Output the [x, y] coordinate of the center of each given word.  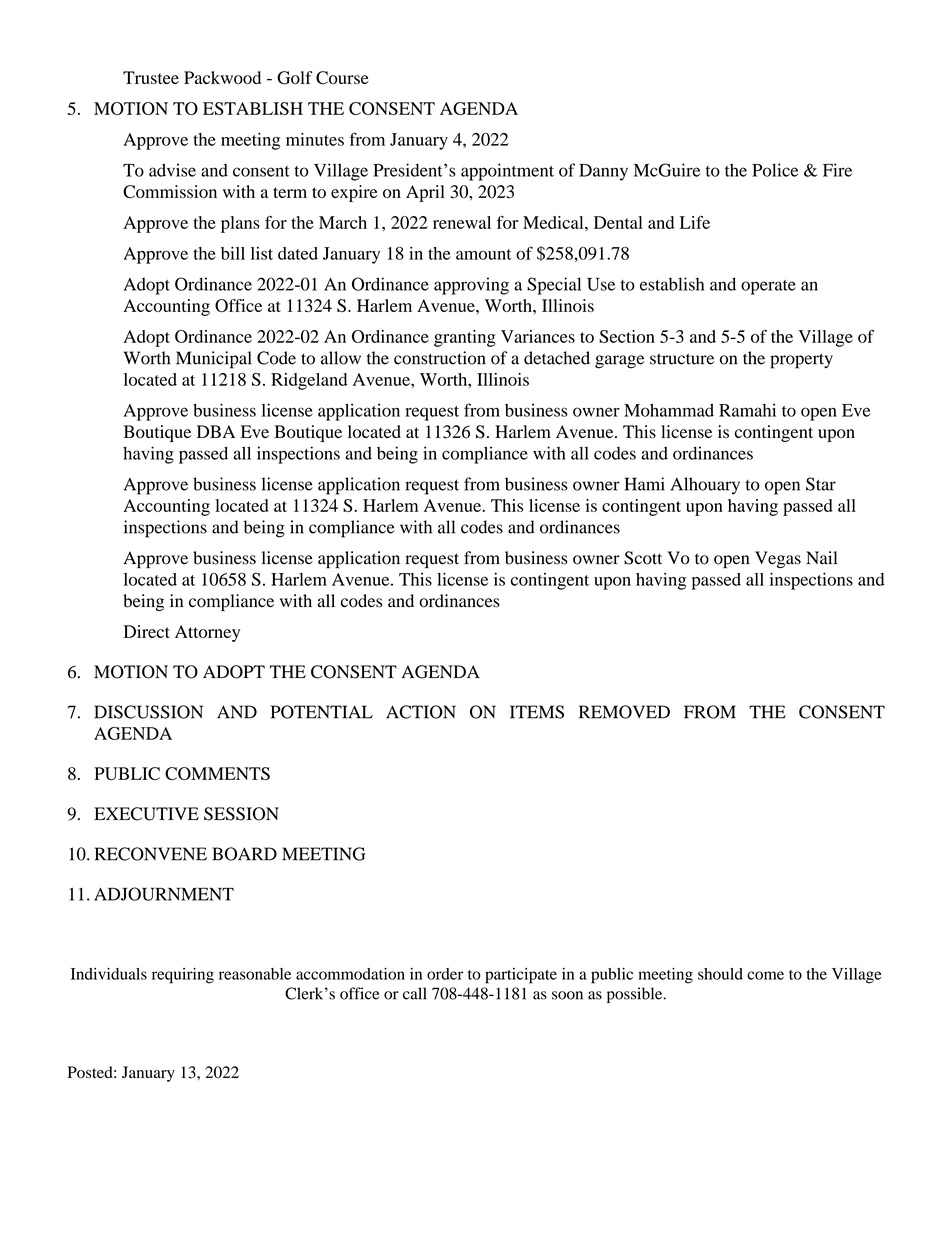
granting [465, 338]
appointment [507, 172]
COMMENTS [217, 773]
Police [775, 170]
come [765, 975]
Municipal [214, 360]
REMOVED [624, 712]
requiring [183, 976]
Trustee [151, 77]
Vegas [778, 559]
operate [768, 287]
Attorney [207, 633]
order [445, 974]
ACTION [421, 712]
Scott [643, 558]
